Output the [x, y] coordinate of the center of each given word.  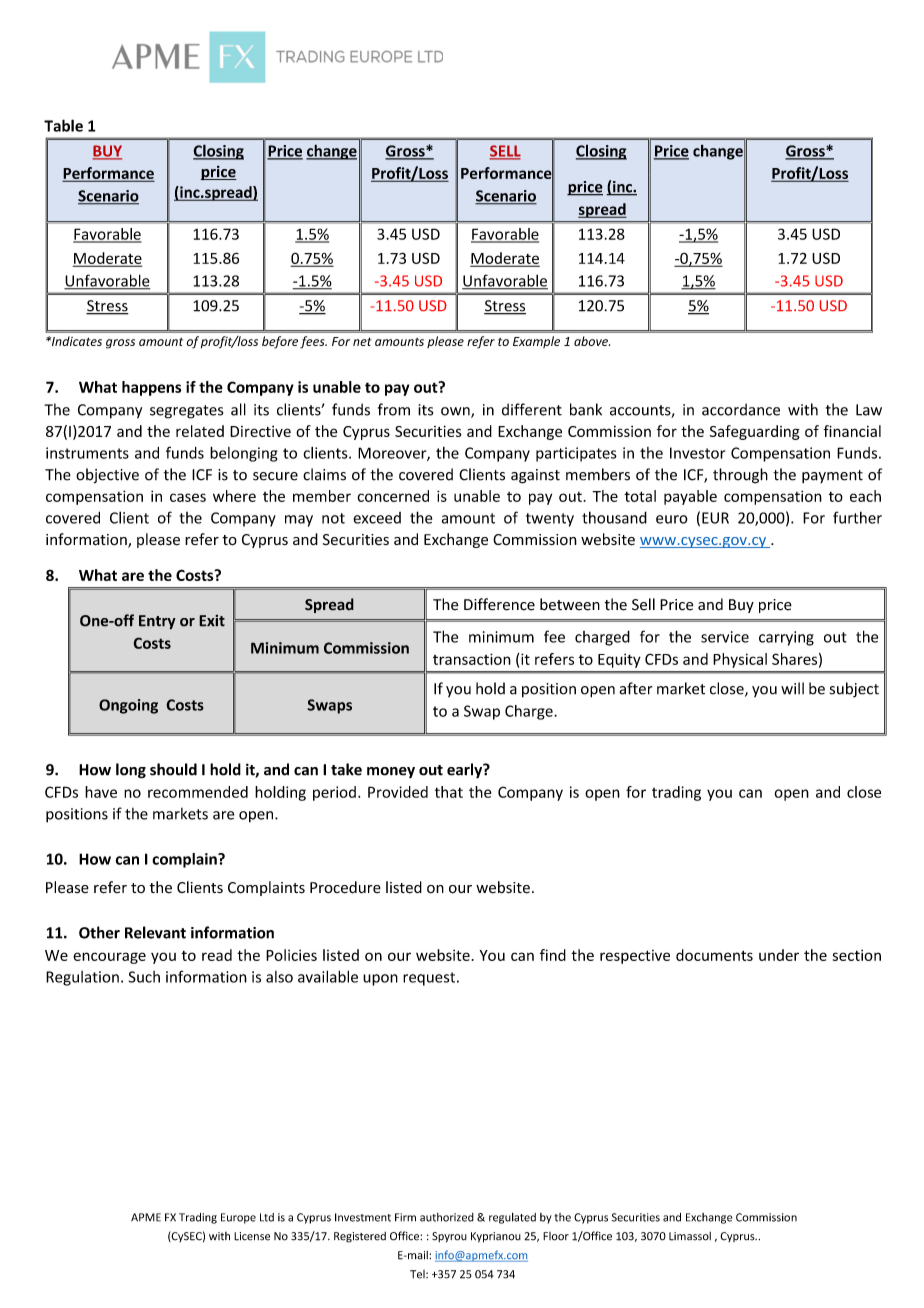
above [592, 341]
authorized [447, 1217]
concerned [393, 496]
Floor [556, 1236]
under [779, 955]
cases [188, 497]
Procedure [345, 887]
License [252, 1236]
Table [63, 125]
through [740, 476]
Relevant [155, 932]
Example [536, 342]
